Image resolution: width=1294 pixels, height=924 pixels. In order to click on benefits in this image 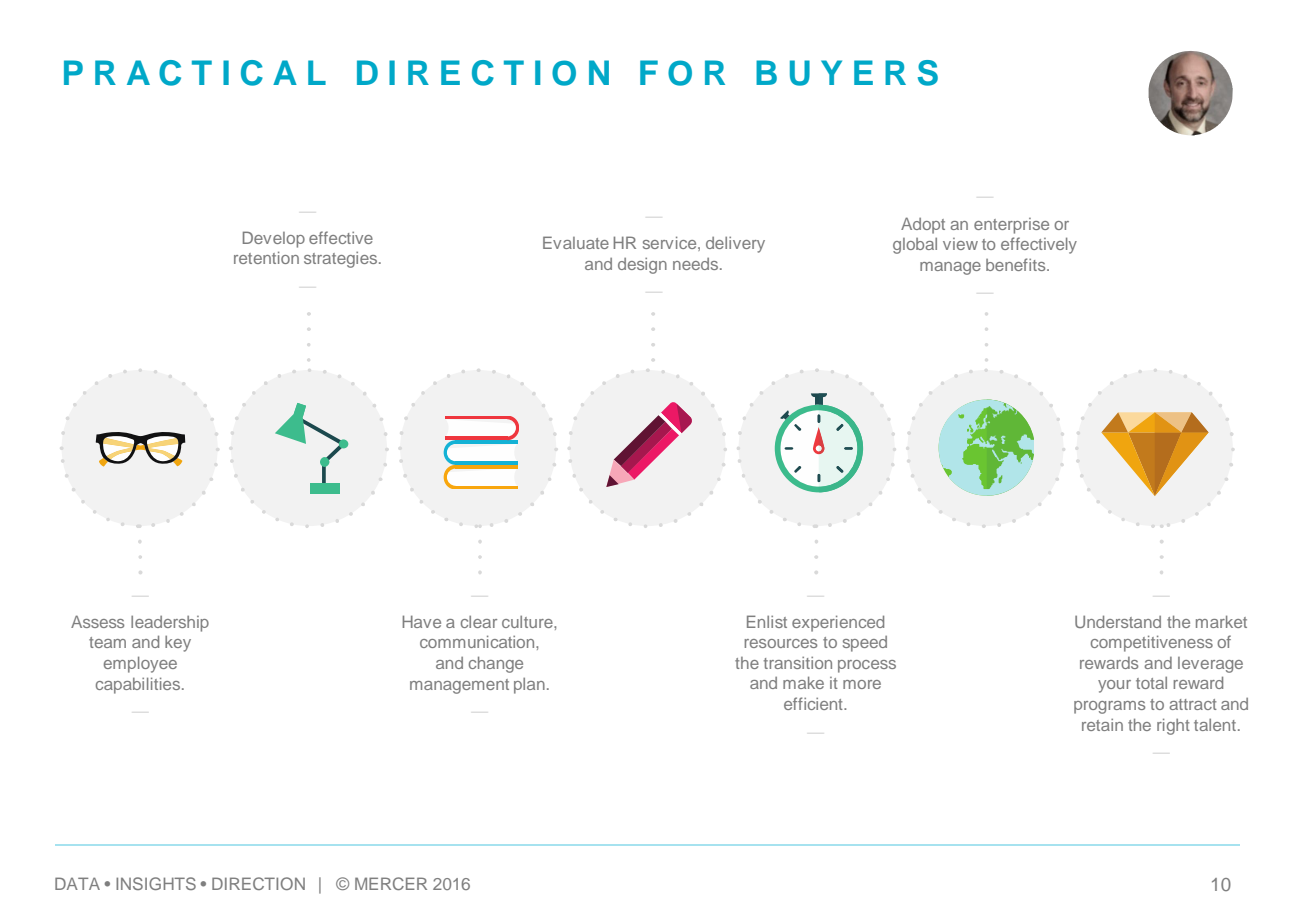, I will do `click(1017, 264)`.
